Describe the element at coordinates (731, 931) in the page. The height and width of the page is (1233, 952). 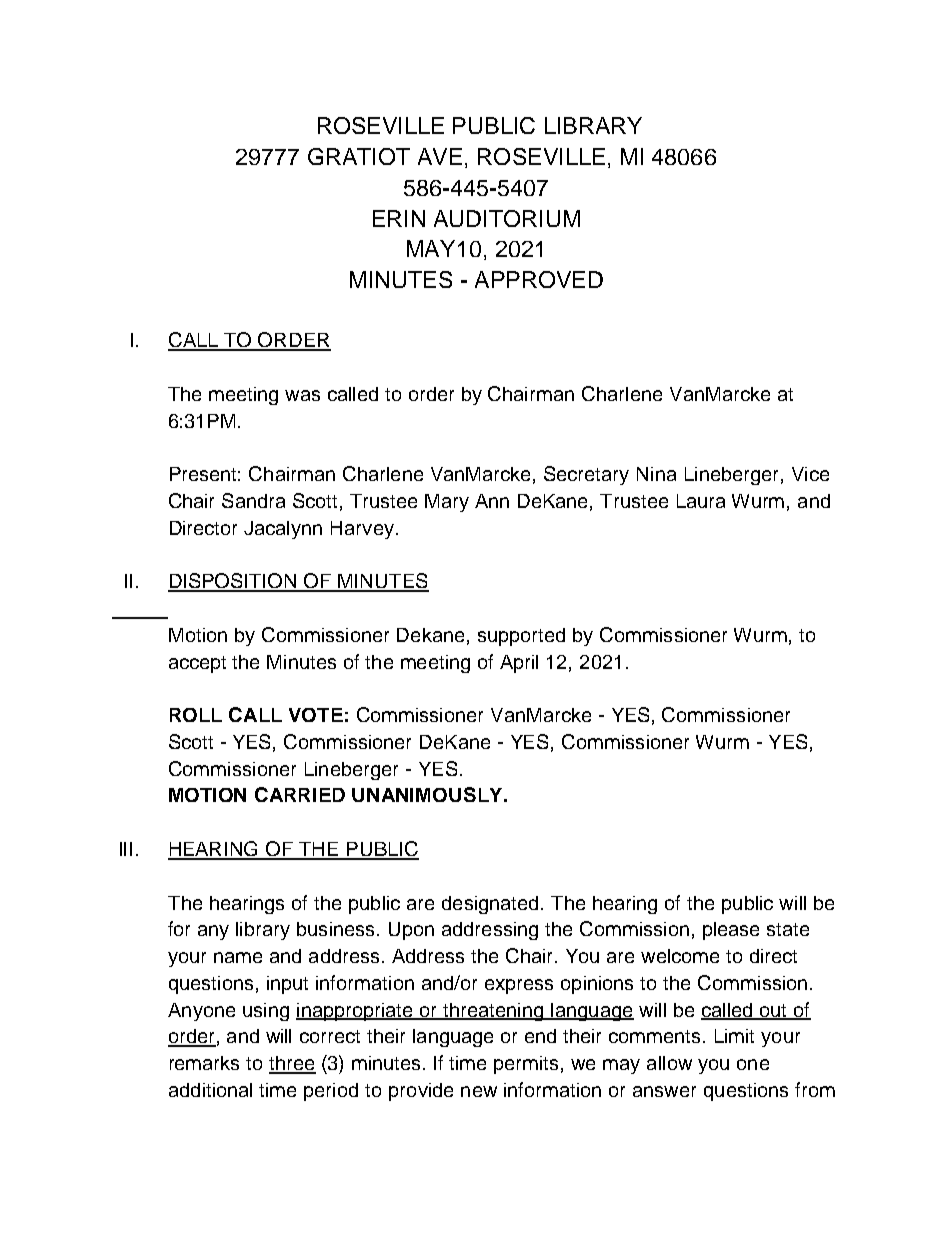
I see `please` at that location.
